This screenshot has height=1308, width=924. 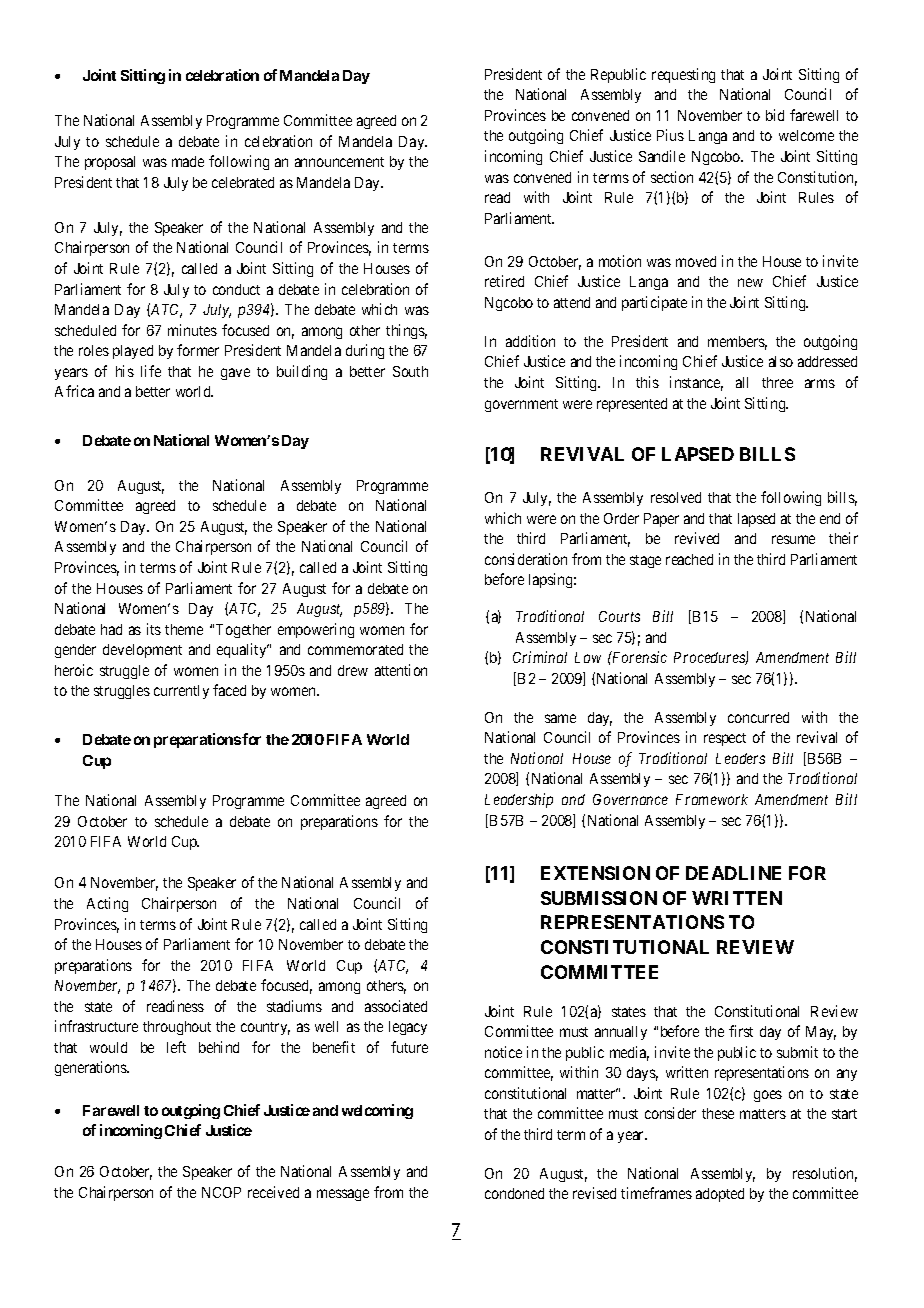 What do you see at coordinates (514, 1193) in the screenshot?
I see `condoned` at bounding box center [514, 1193].
